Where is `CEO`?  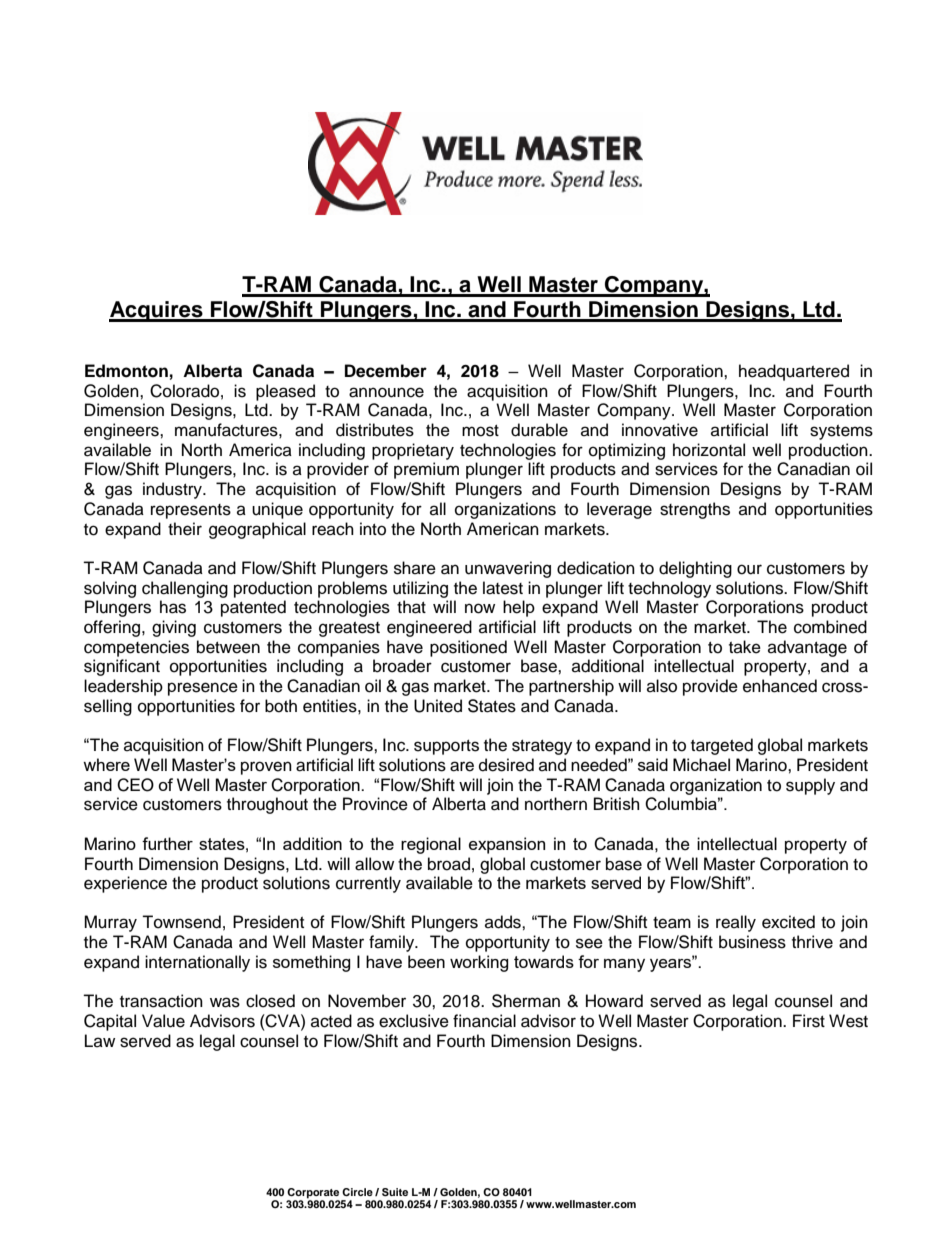 CEO is located at coordinates (135, 785).
